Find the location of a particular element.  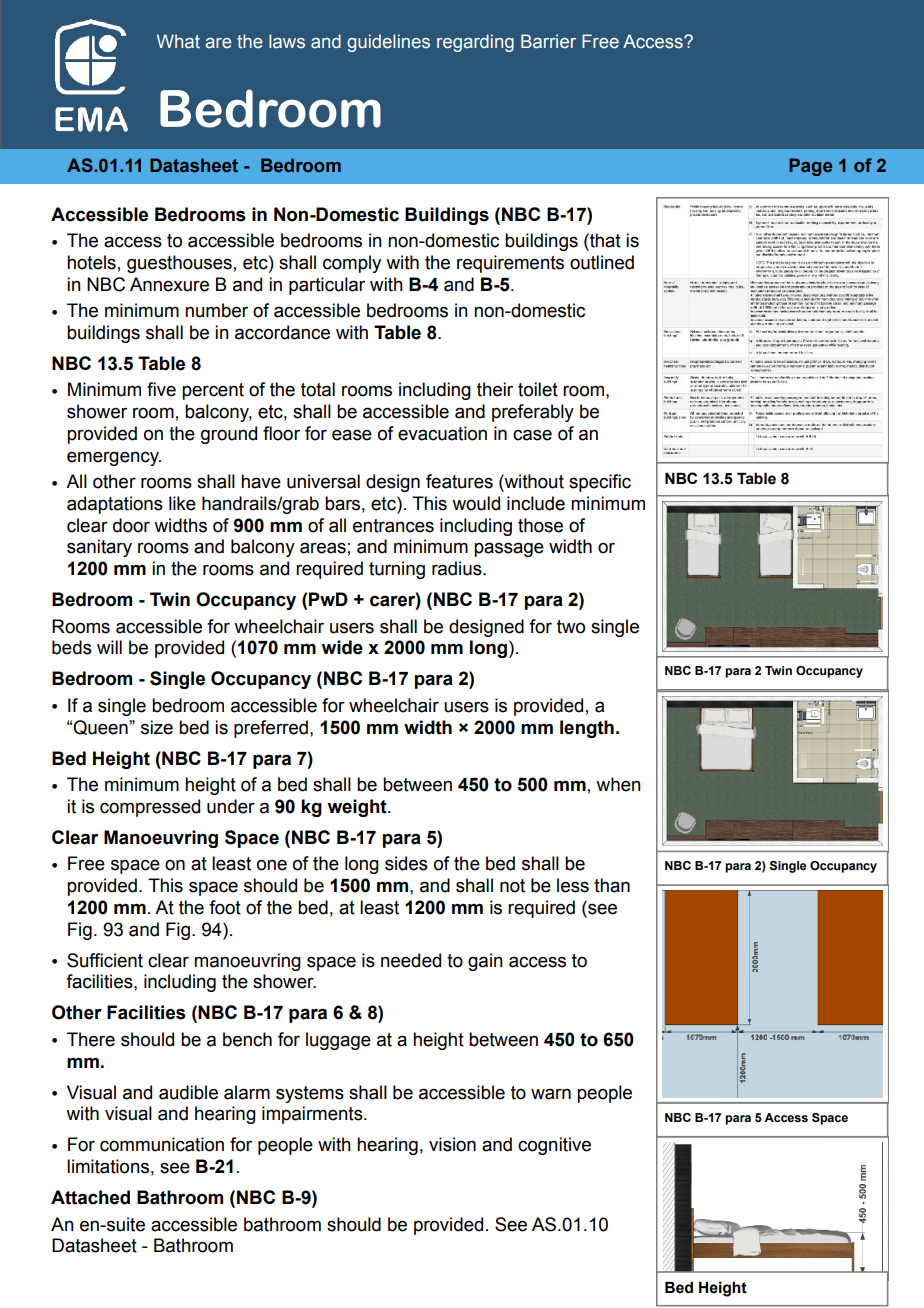

requirements is located at coordinates (510, 264).
